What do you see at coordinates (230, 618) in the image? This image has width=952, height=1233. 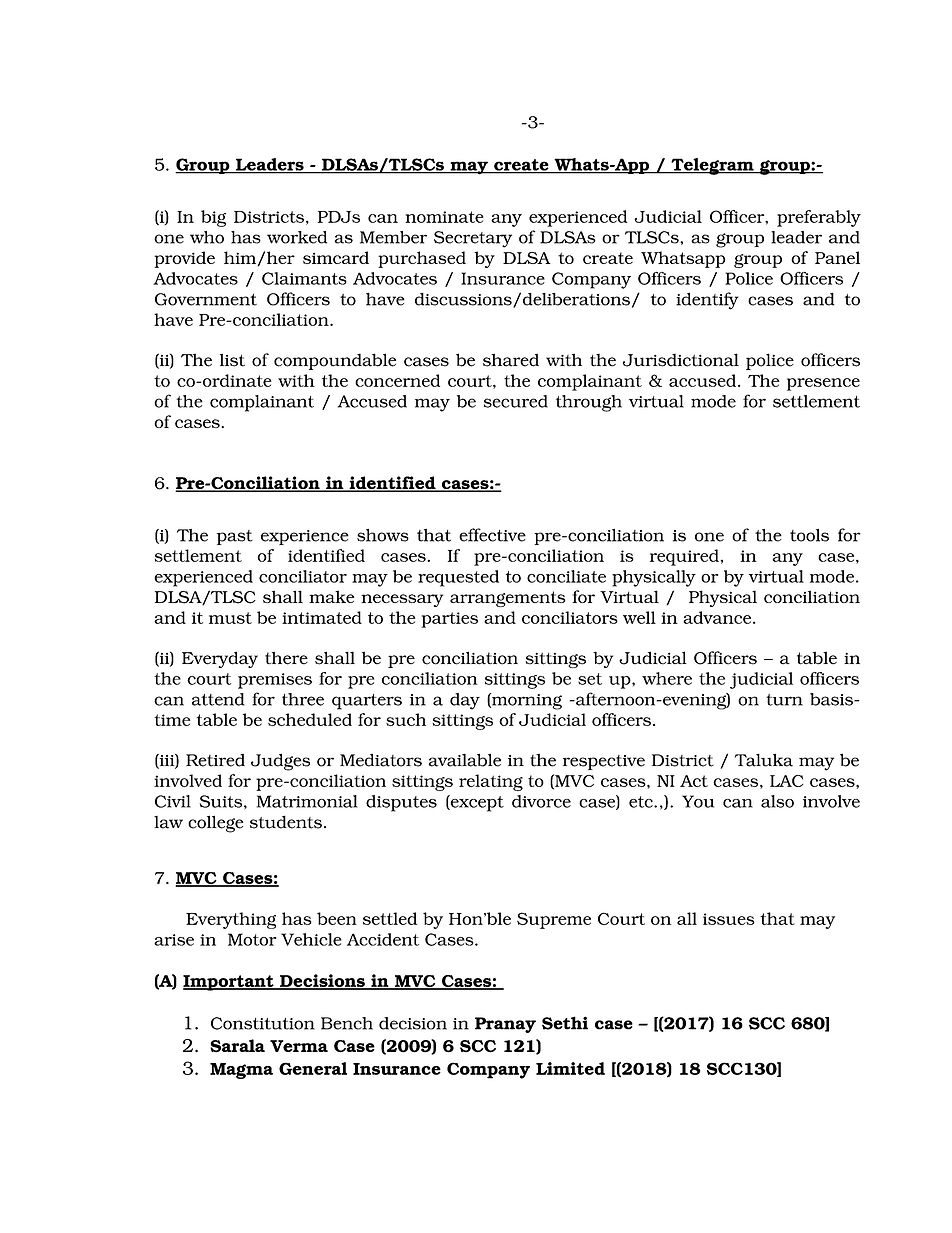 I see `must` at bounding box center [230, 618].
